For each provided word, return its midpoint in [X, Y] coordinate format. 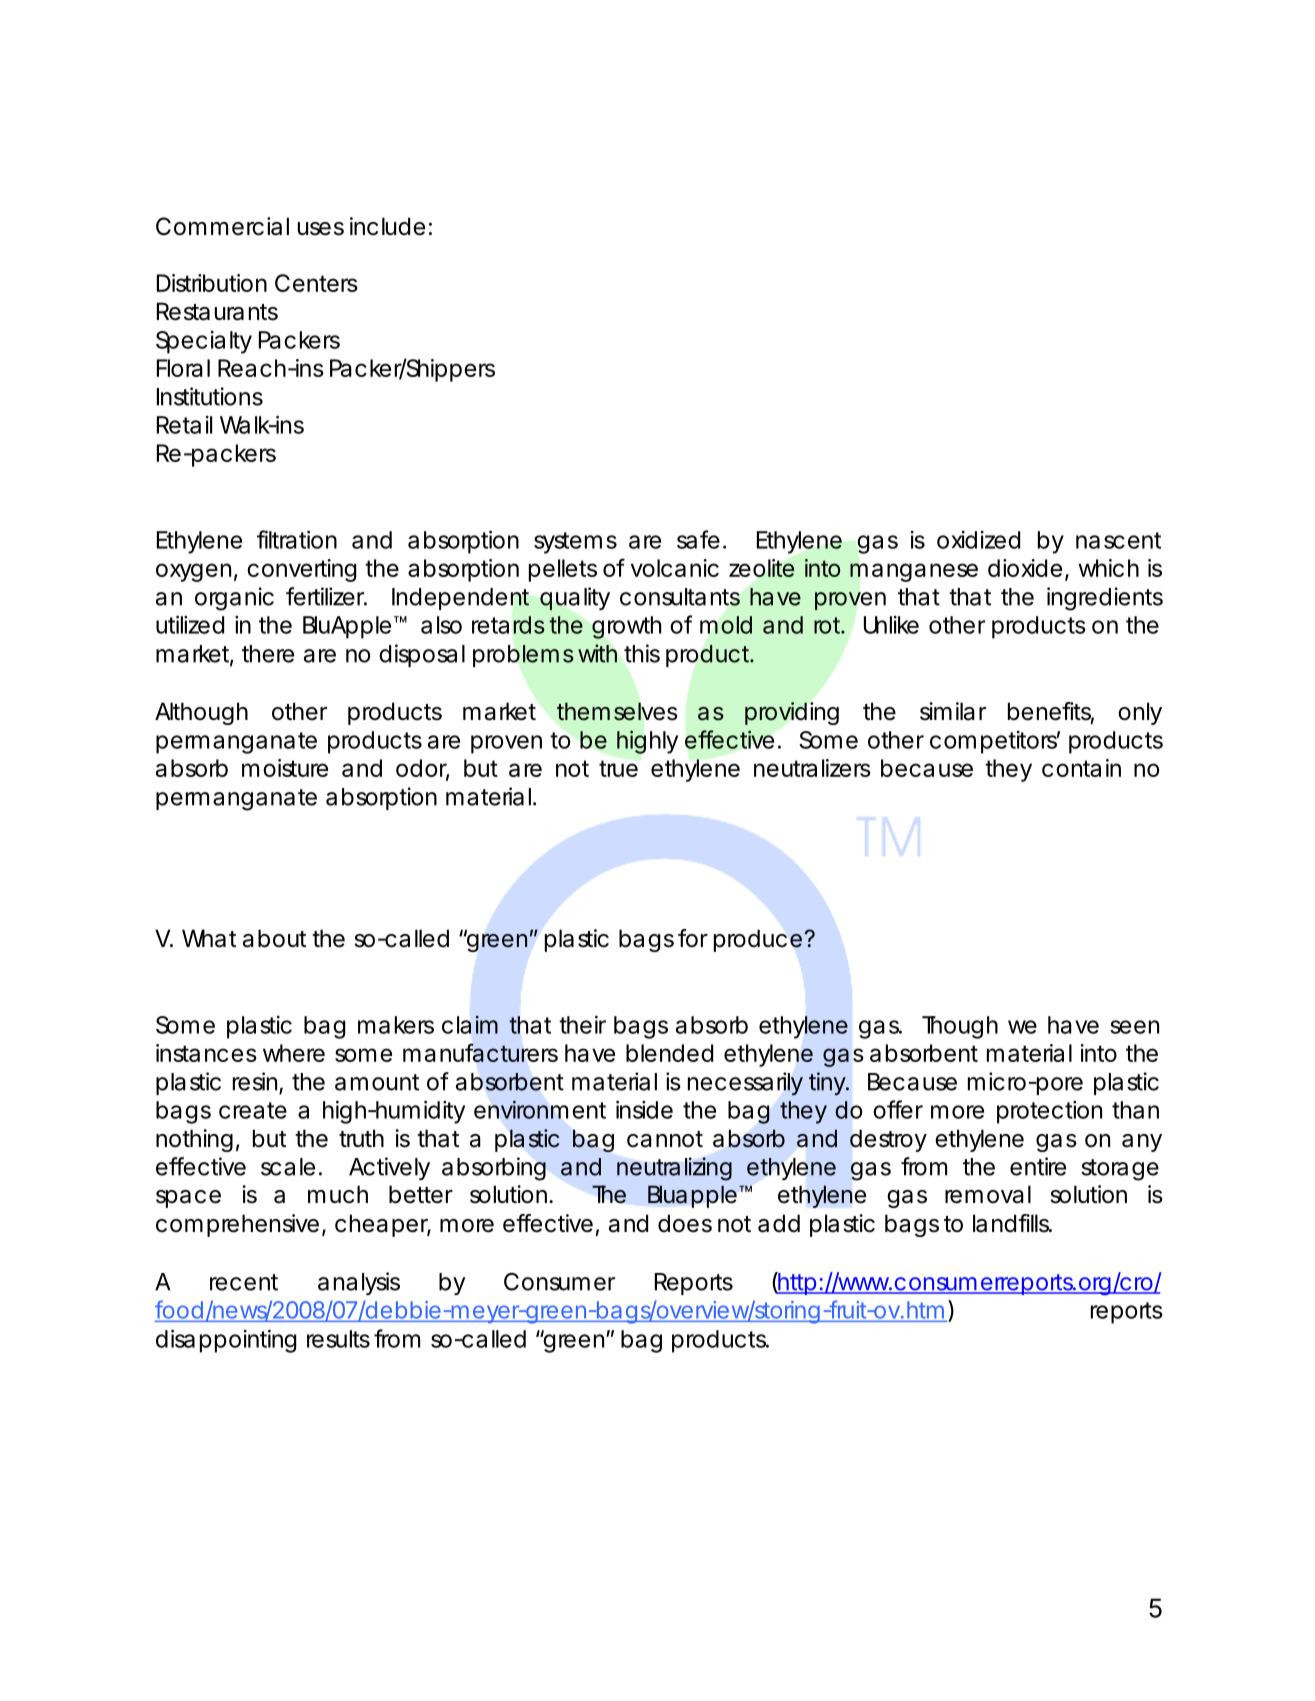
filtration [297, 539]
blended [669, 1053]
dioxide [1025, 568]
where [294, 1053]
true [618, 768]
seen [1134, 1027]
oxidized [978, 540]
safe [698, 539]
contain [1081, 768]
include [387, 226]
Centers [316, 283]
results [338, 1339]
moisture [285, 768]
